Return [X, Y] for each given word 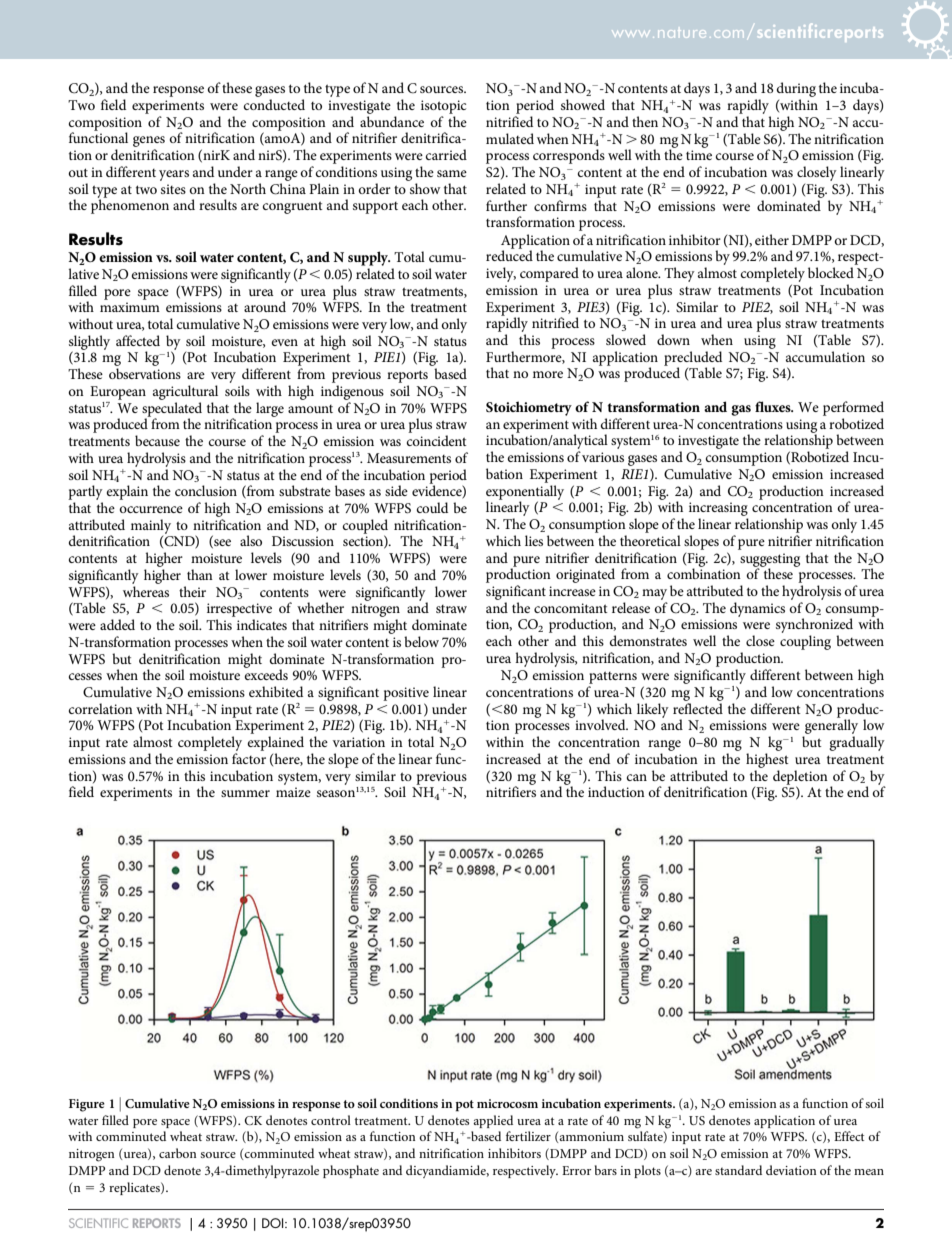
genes [149, 143]
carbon [177, 1153]
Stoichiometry [529, 408]
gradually [857, 743]
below [421, 641]
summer [245, 793]
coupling [805, 642]
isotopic [443, 107]
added [117, 624]
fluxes [774, 406]
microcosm [507, 1103]
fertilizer [528, 1136]
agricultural [185, 392]
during [796, 91]
